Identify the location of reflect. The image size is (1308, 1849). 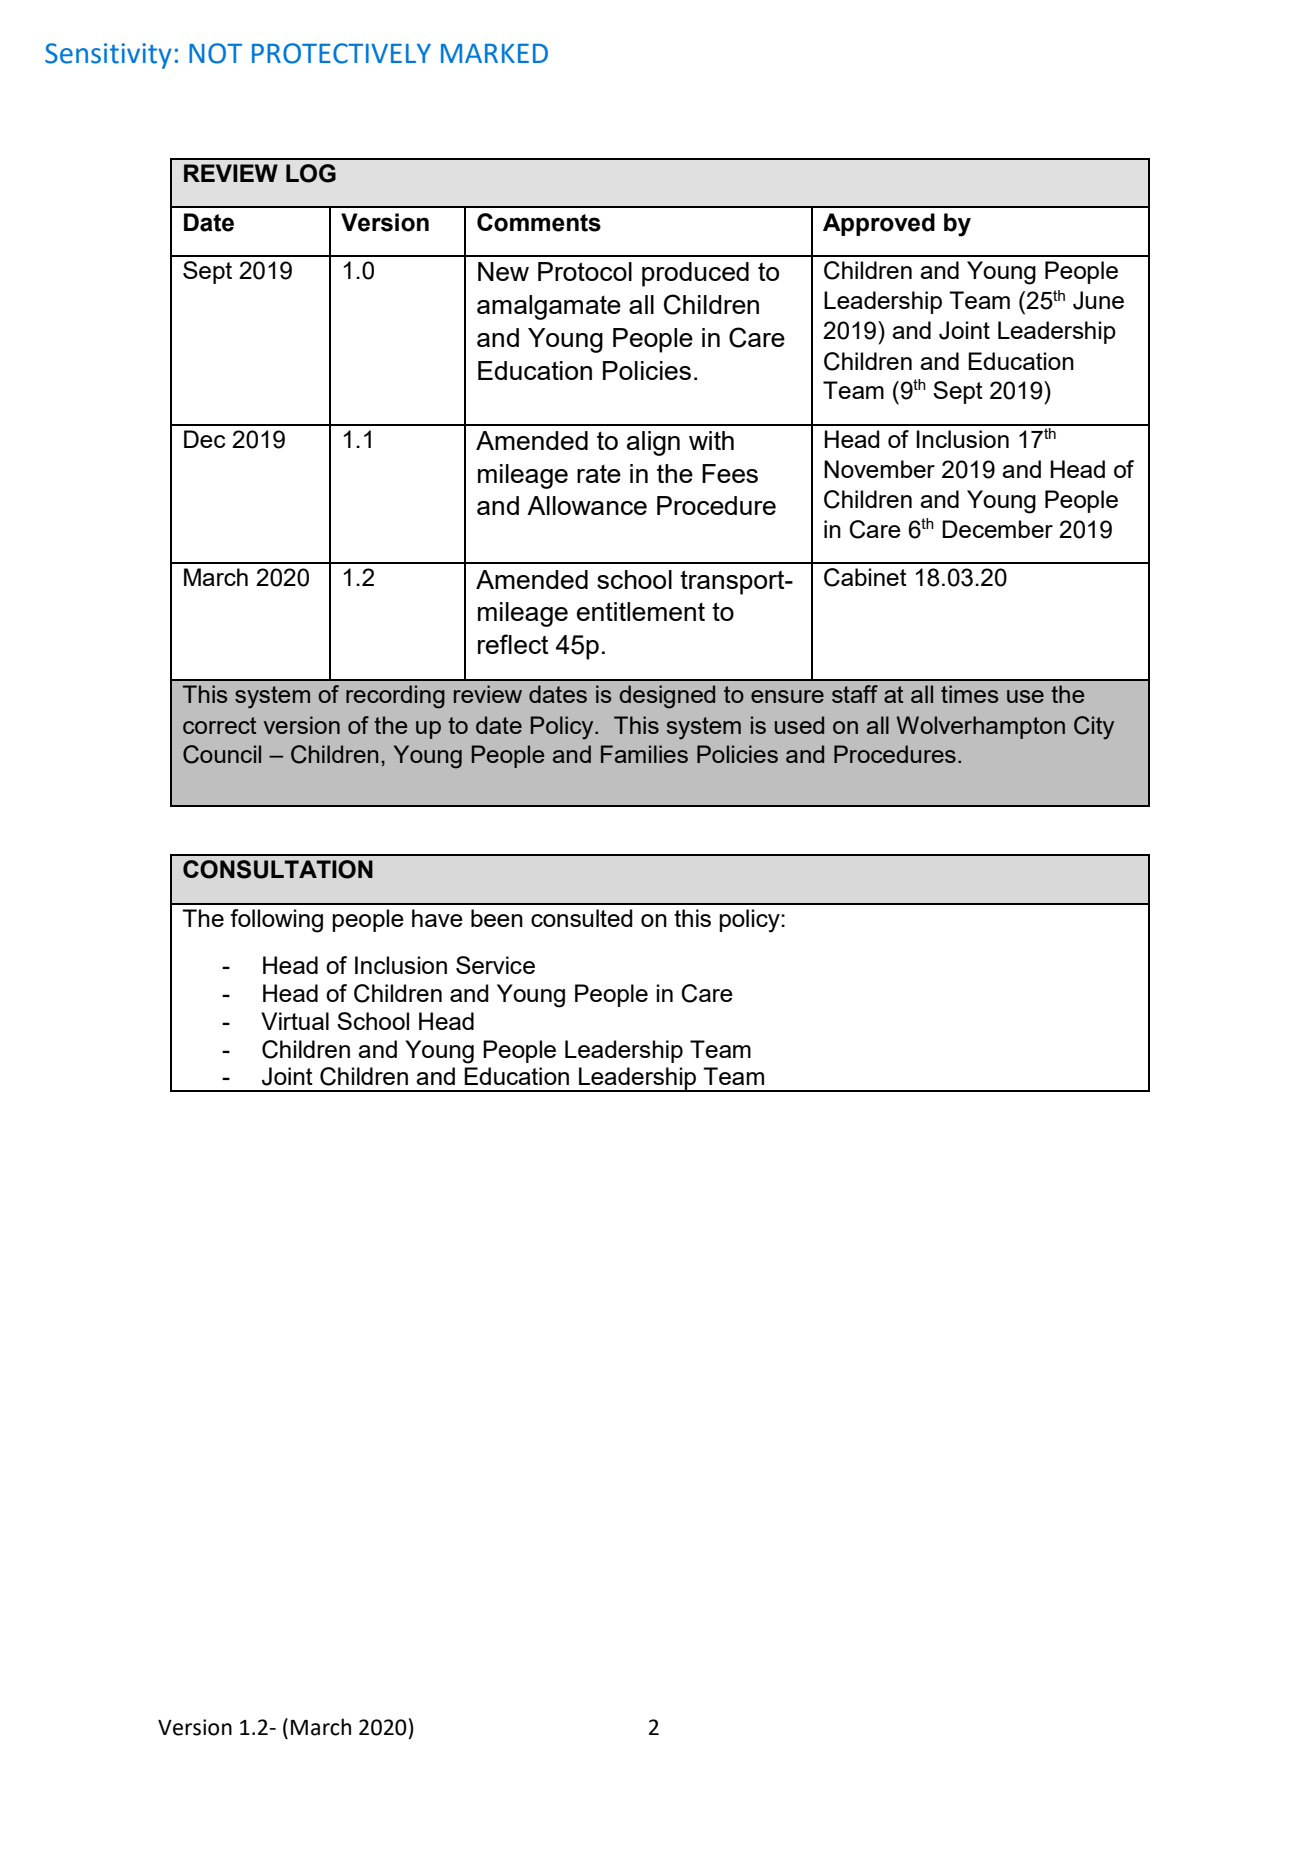
(513, 644).
